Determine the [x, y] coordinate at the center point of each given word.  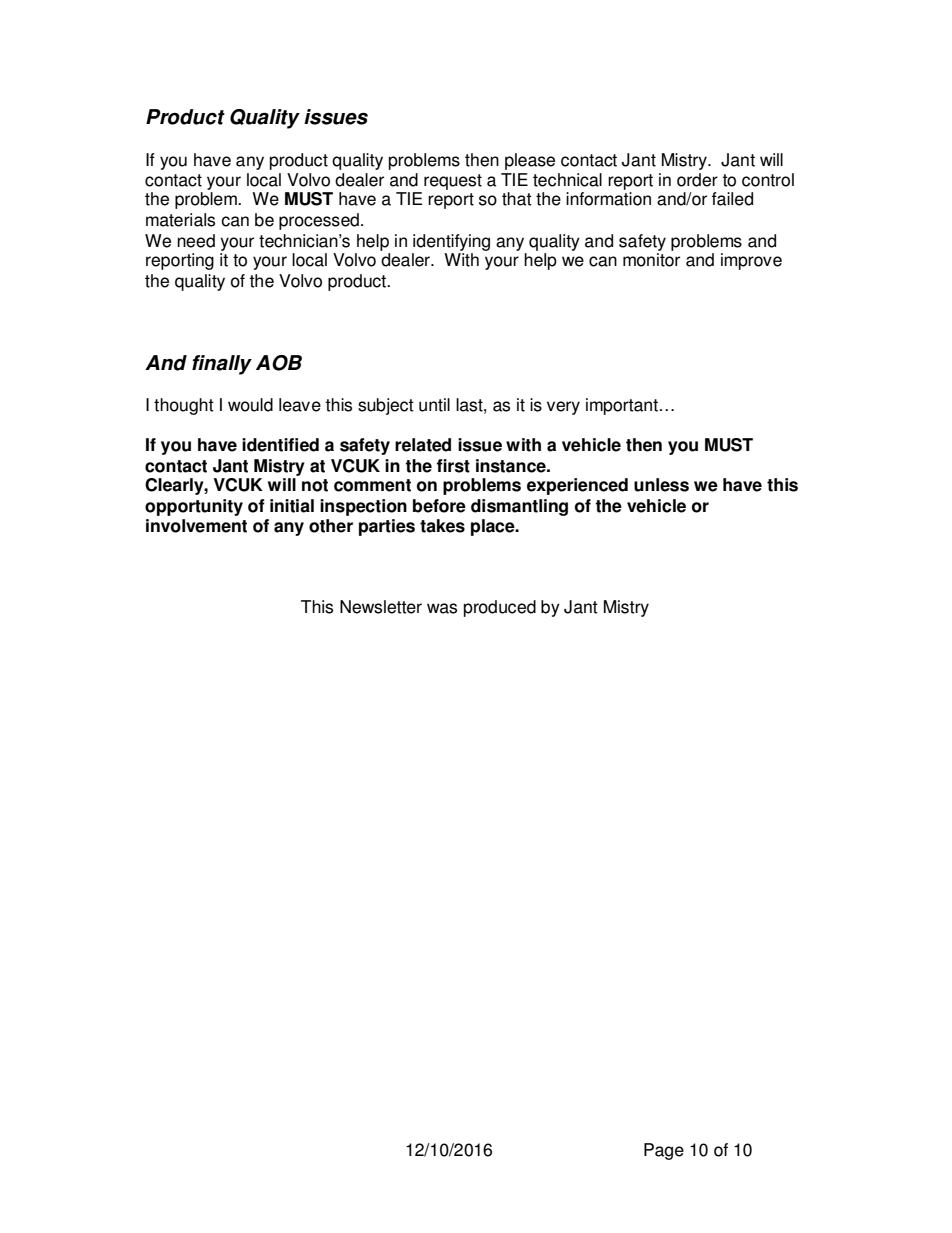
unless [661, 485]
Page [664, 1151]
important [622, 406]
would [250, 405]
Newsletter [381, 607]
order [697, 180]
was [442, 608]
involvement [196, 526]
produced [500, 608]
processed [319, 221]
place [494, 527]
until [434, 405]
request [453, 182]
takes [442, 526]
